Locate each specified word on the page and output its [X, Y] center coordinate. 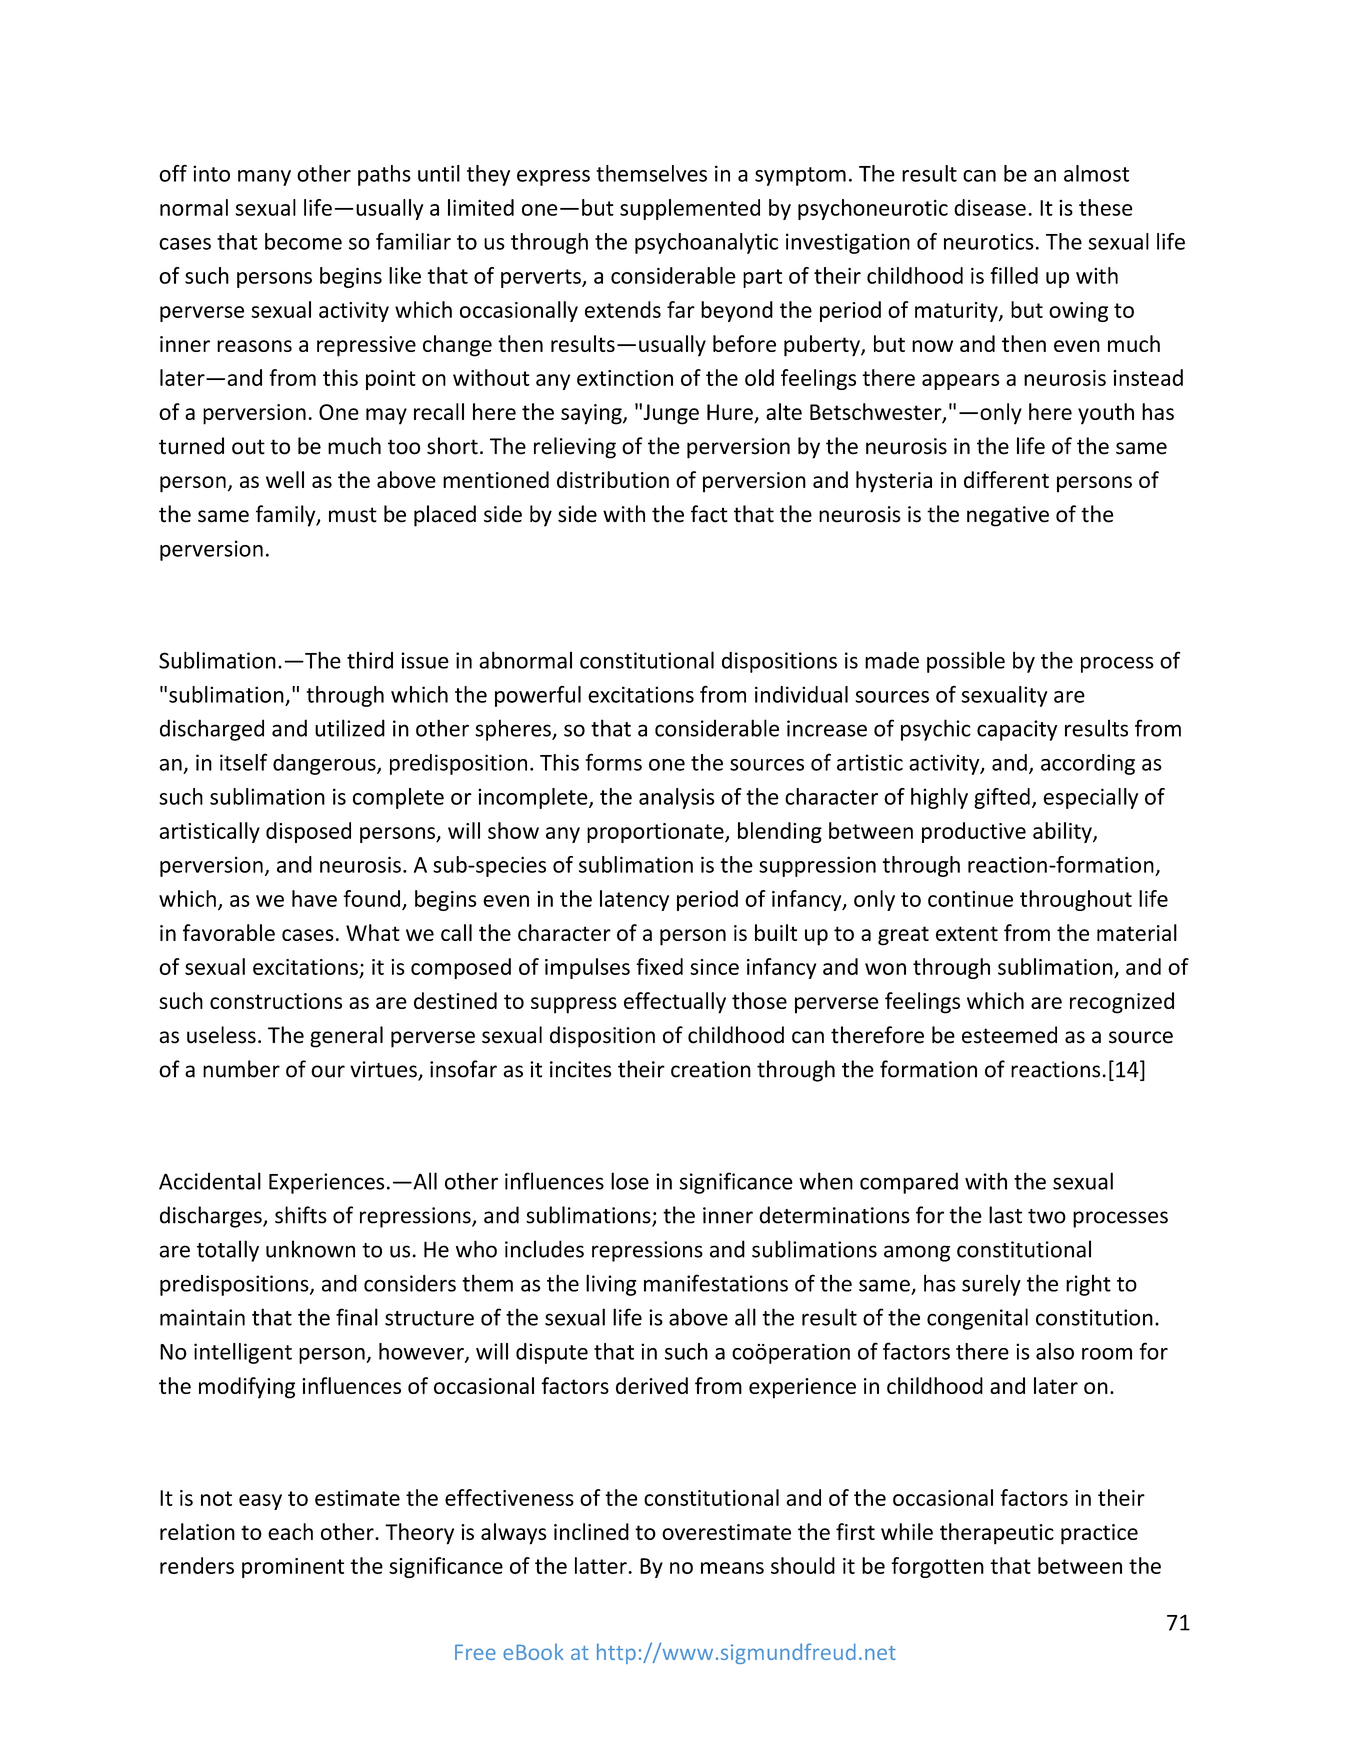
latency [634, 900]
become [303, 241]
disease [990, 207]
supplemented [690, 209]
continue [970, 899]
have [314, 898]
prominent [293, 1568]
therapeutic [997, 1534]
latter [602, 1565]
